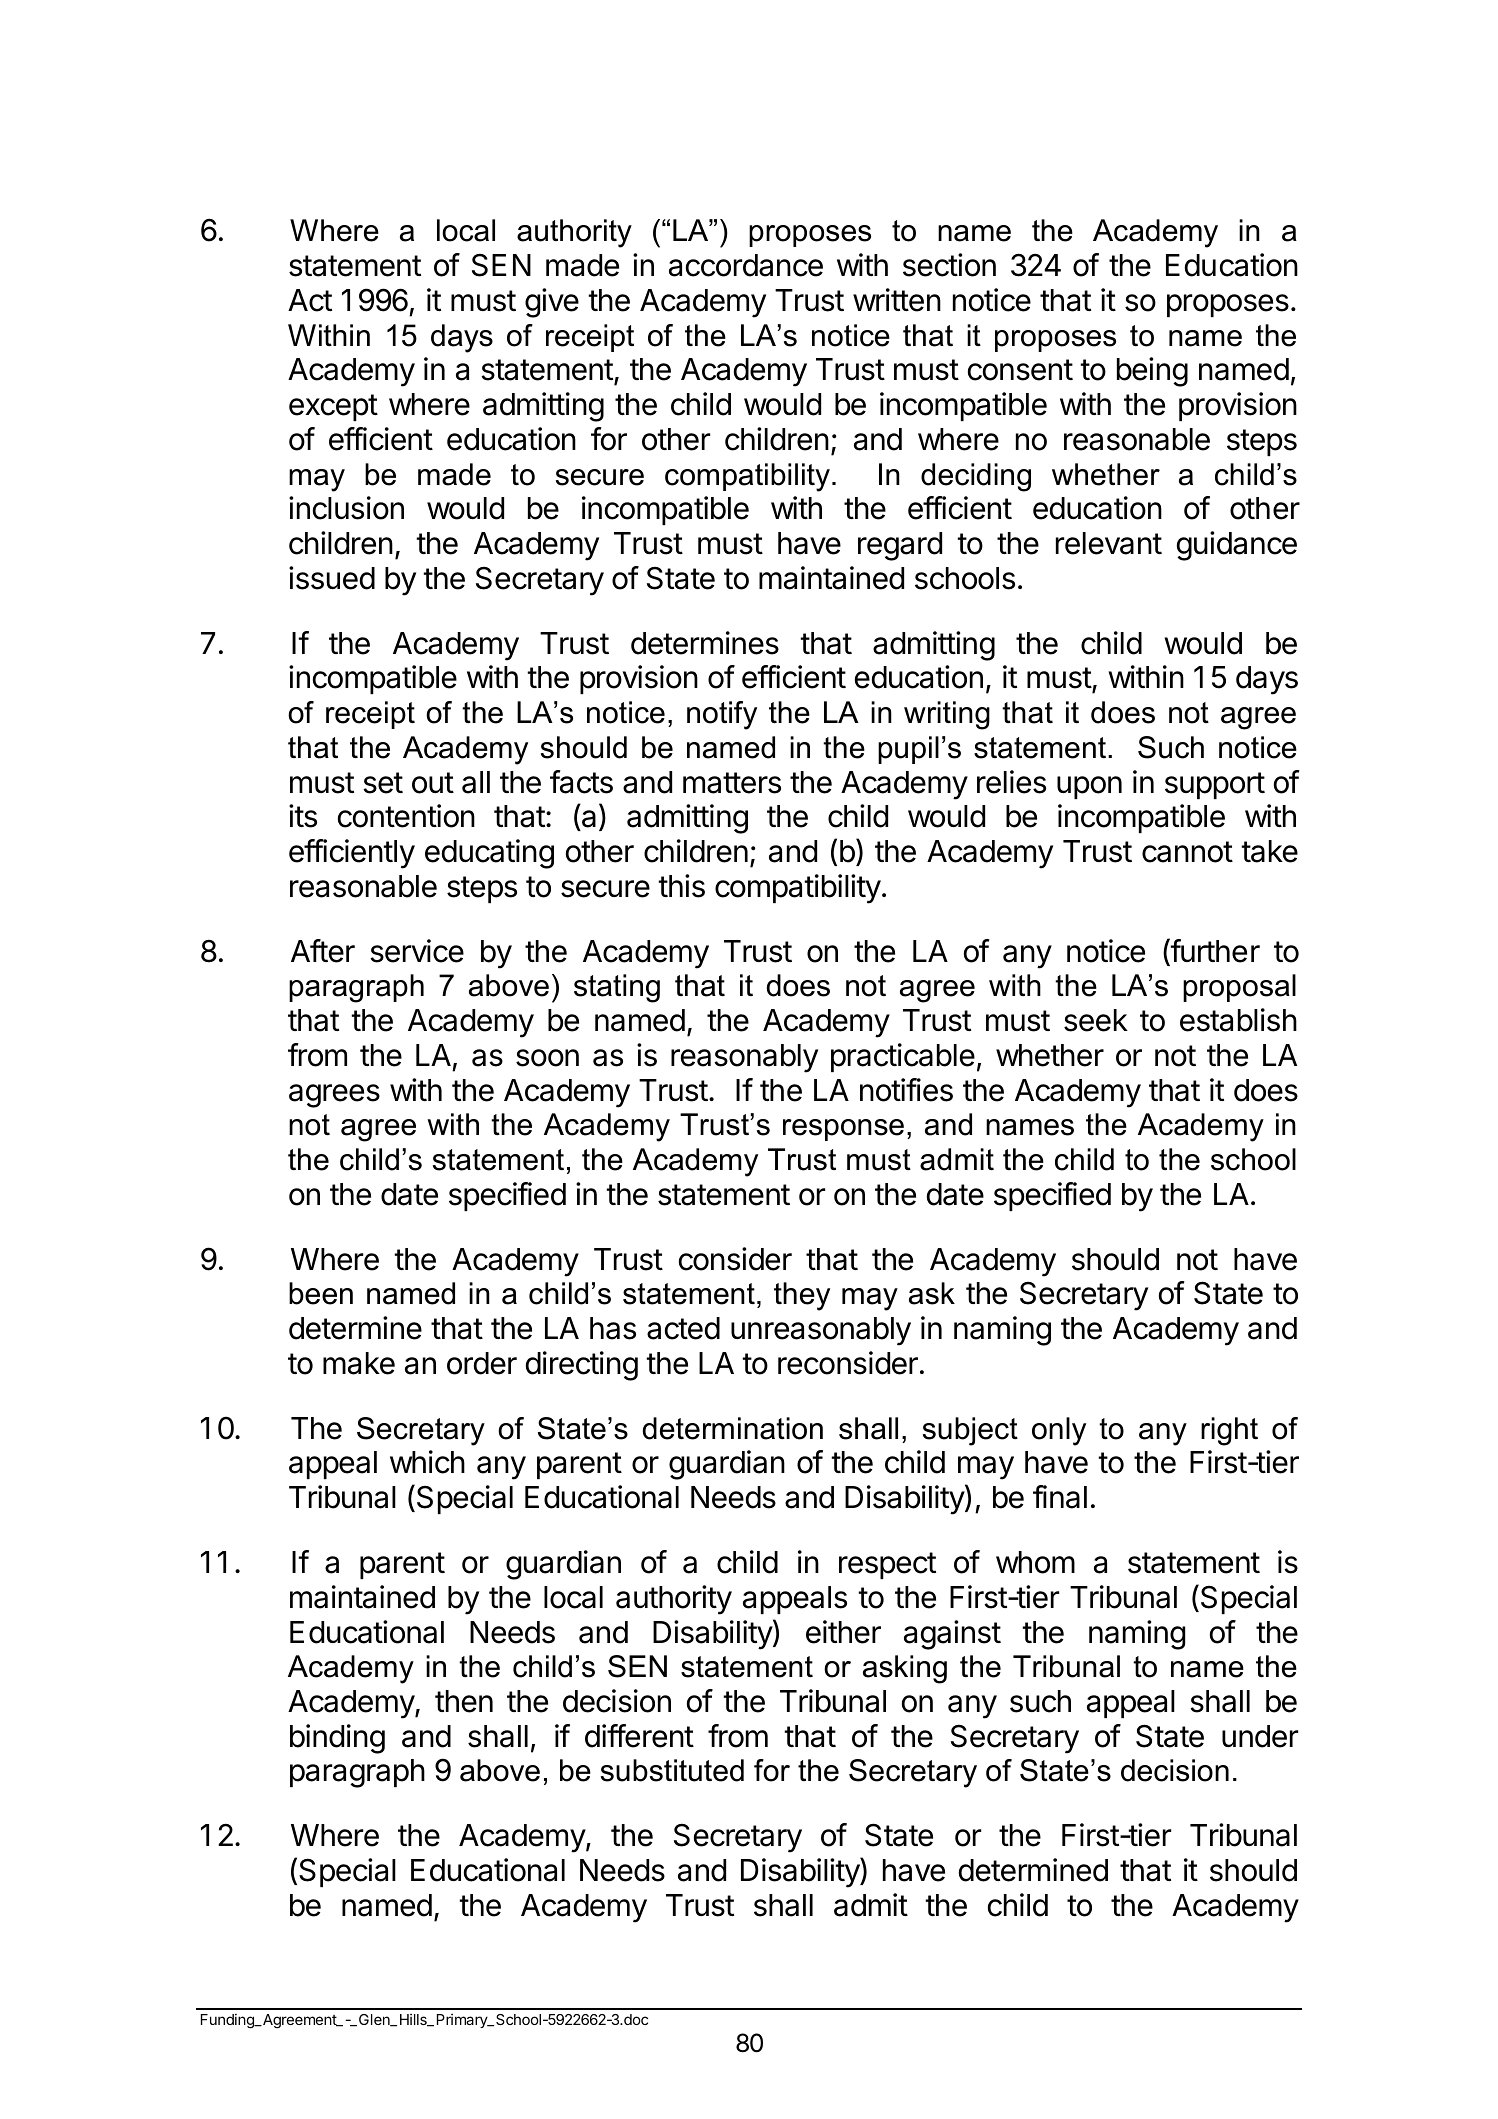 The height and width of the screenshot is (2119, 1498). What do you see at coordinates (733, 1428) in the screenshot?
I see `determination` at bounding box center [733, 1428].
